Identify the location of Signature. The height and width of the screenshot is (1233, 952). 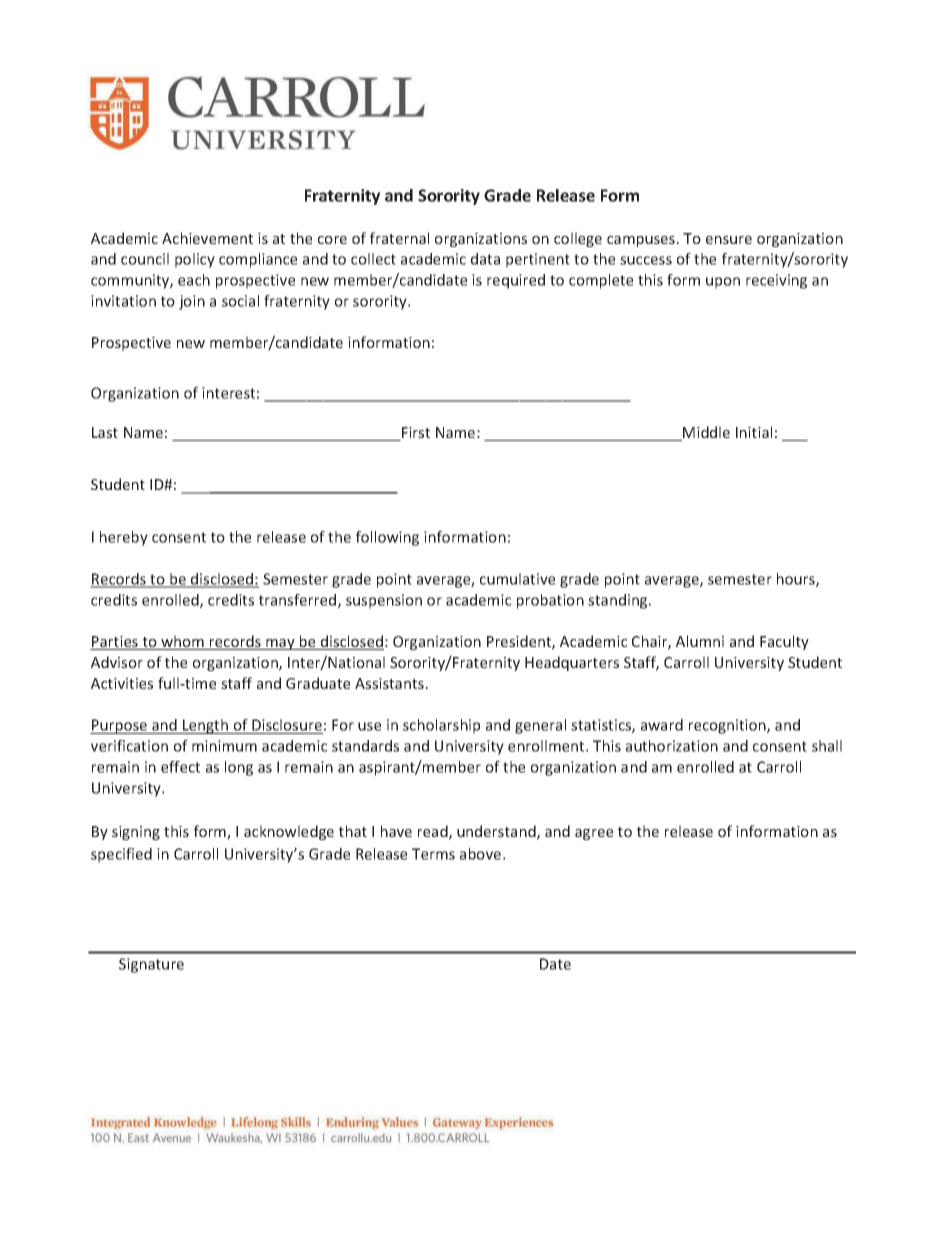
(151, 965).
